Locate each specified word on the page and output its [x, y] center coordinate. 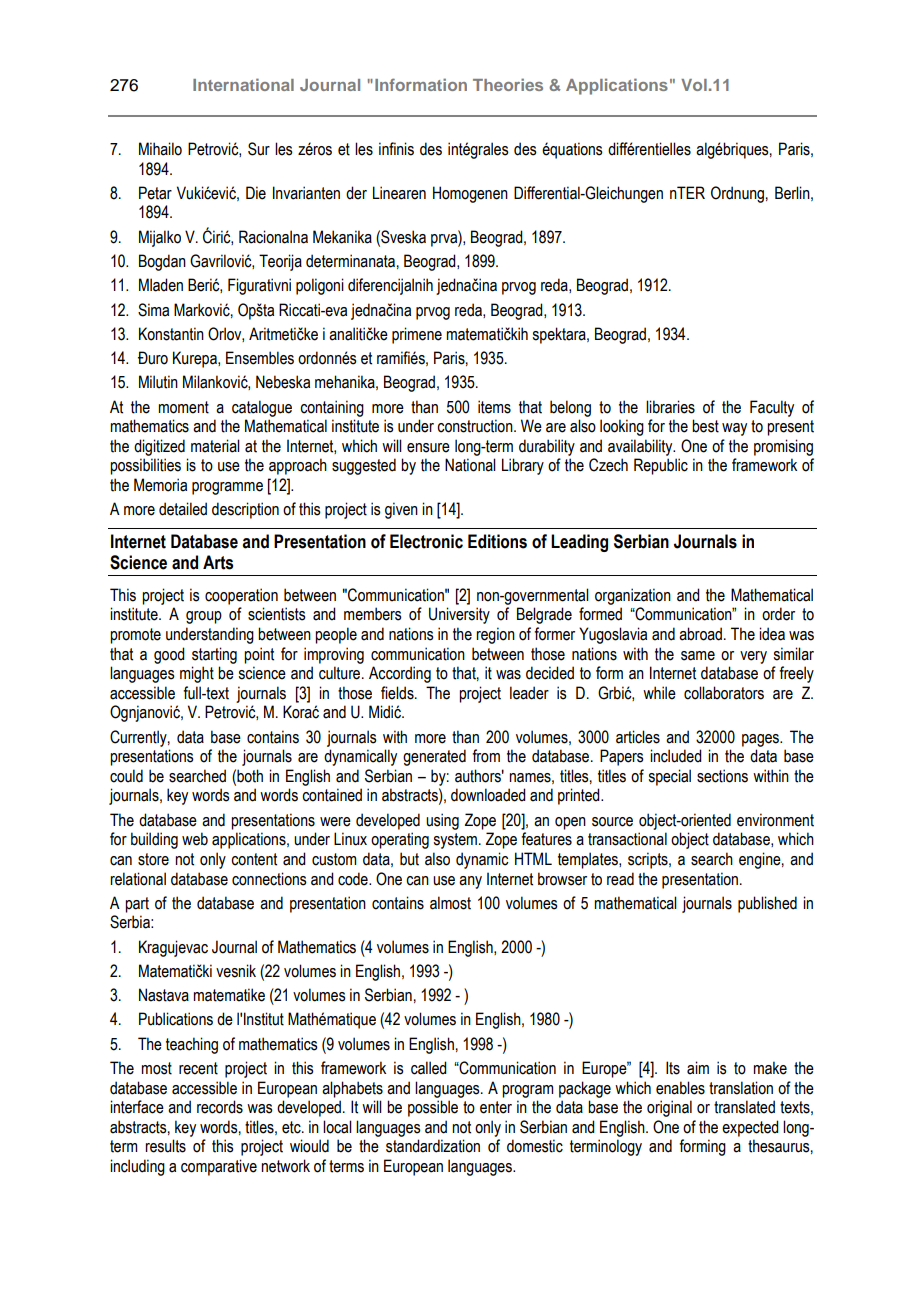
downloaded [488, 795]
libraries [670, 407]
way [734, 429]
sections [722, 776]
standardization [433, 1146]
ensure [428, 448]
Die [256, 193]
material [215, 446]
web [195, 839]
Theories [508, 84]
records [220, 1107]
